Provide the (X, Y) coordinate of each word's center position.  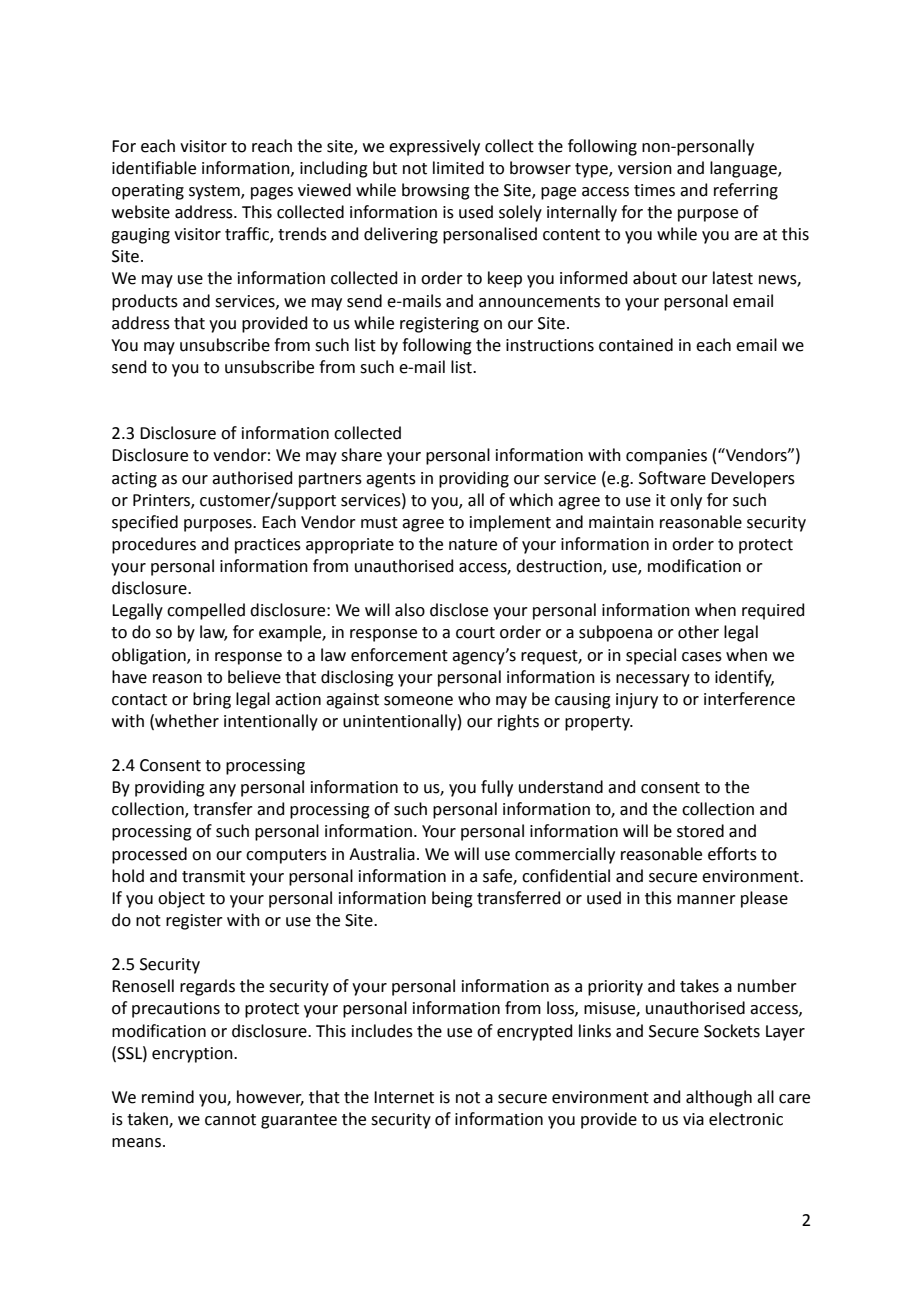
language (744, 169)
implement (510, 523)
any (222, 790)
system (215, 192)
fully (497, 788)
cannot (230, 1120)
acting (134, 480)
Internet (404, 1097)
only (686, 501)
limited (458, 168)
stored (700, 831)
